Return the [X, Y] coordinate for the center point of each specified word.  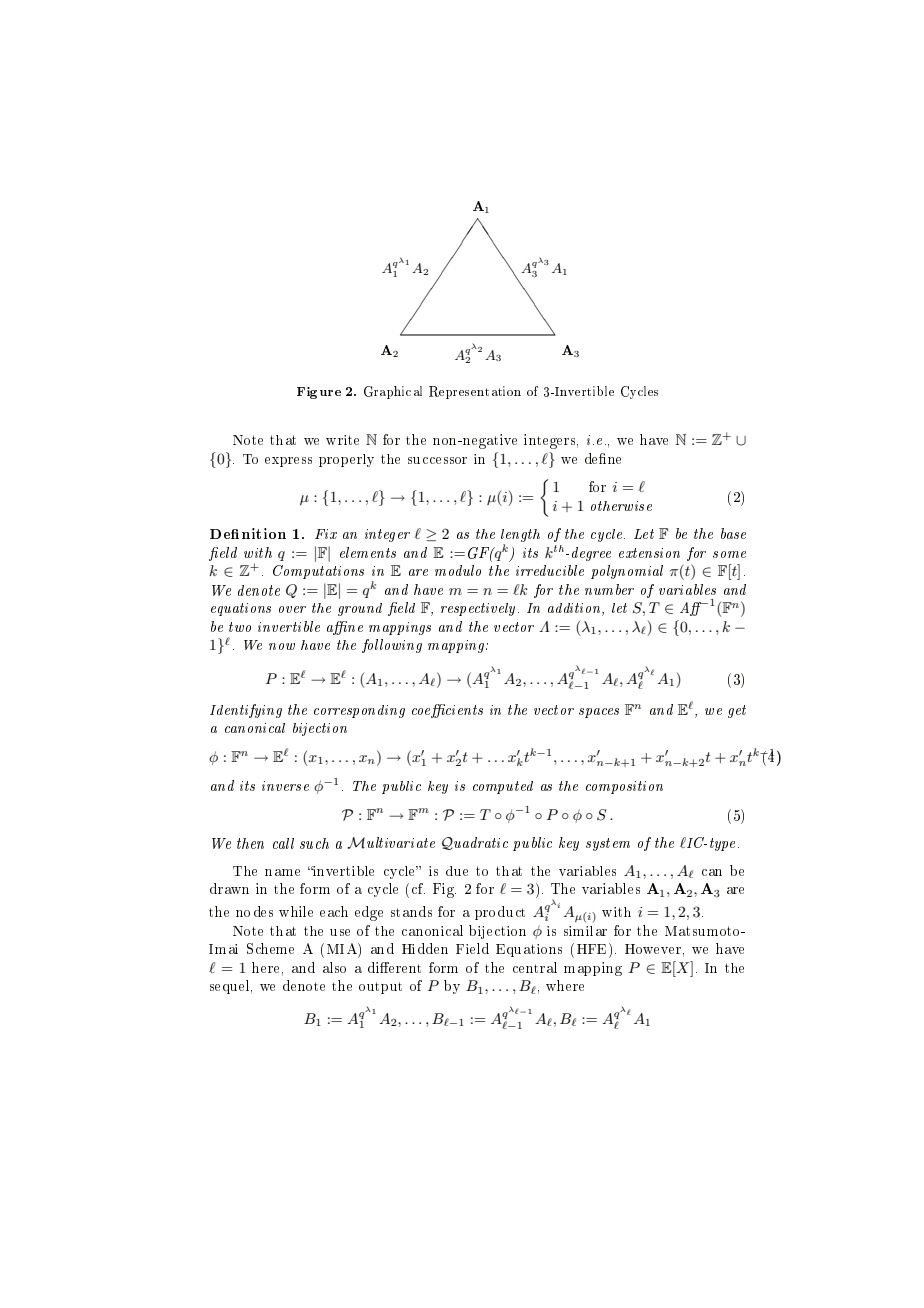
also [334, 967]
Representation [475, 392]
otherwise [621, 506]
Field [472, 948]
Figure [319, 393]
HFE [593, 948]
